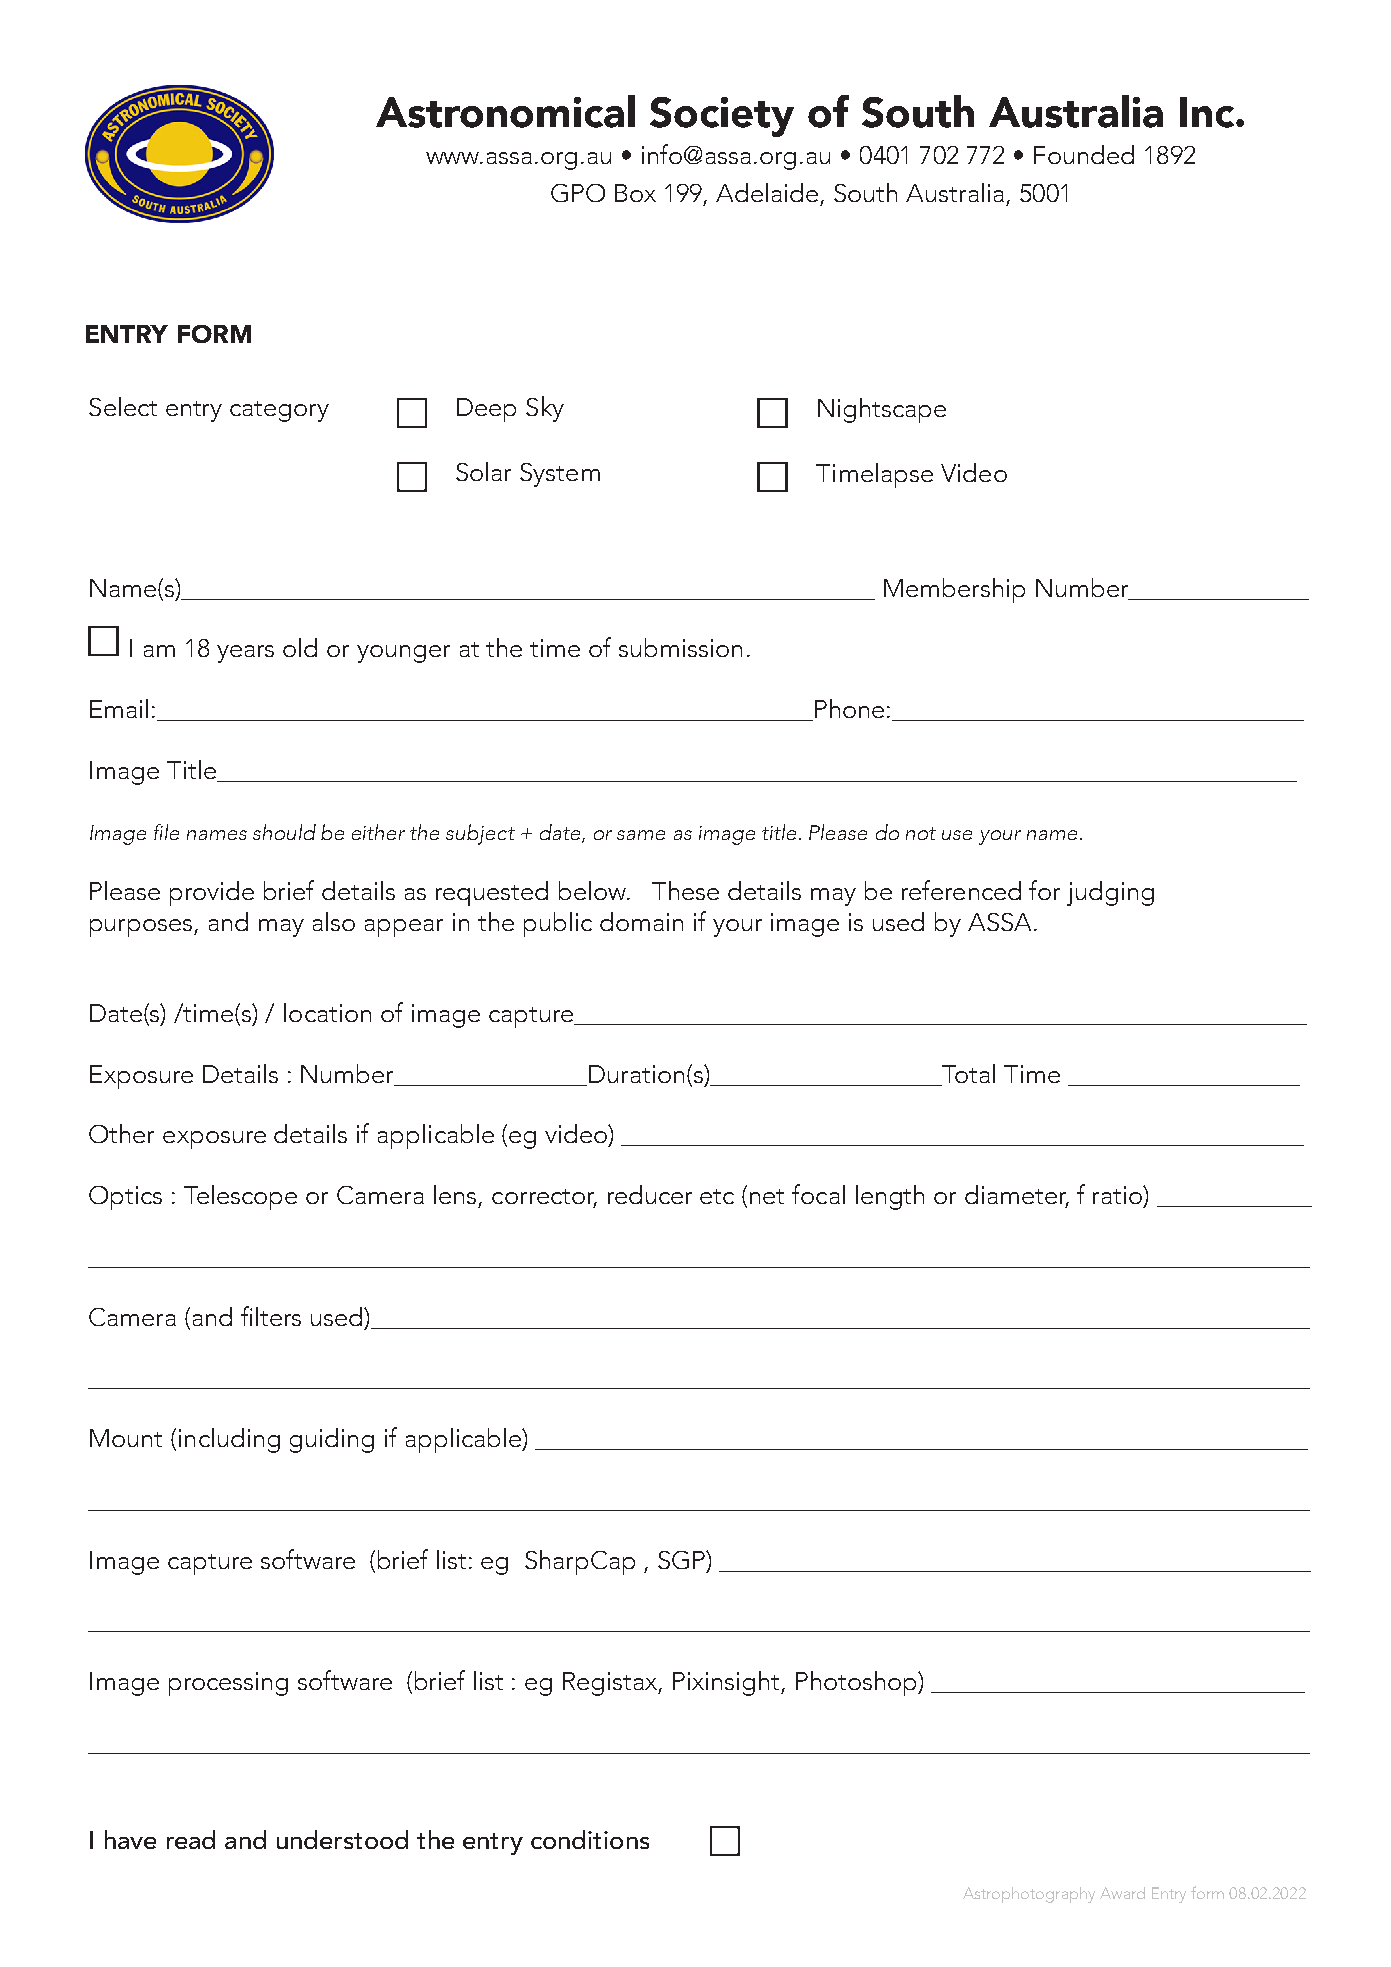 Image resolution: width=1391 pixels, height=1967 pixels. Describe the element at coordinates (505, 111) in the screenshot. I see `Astronomical` at that location.
